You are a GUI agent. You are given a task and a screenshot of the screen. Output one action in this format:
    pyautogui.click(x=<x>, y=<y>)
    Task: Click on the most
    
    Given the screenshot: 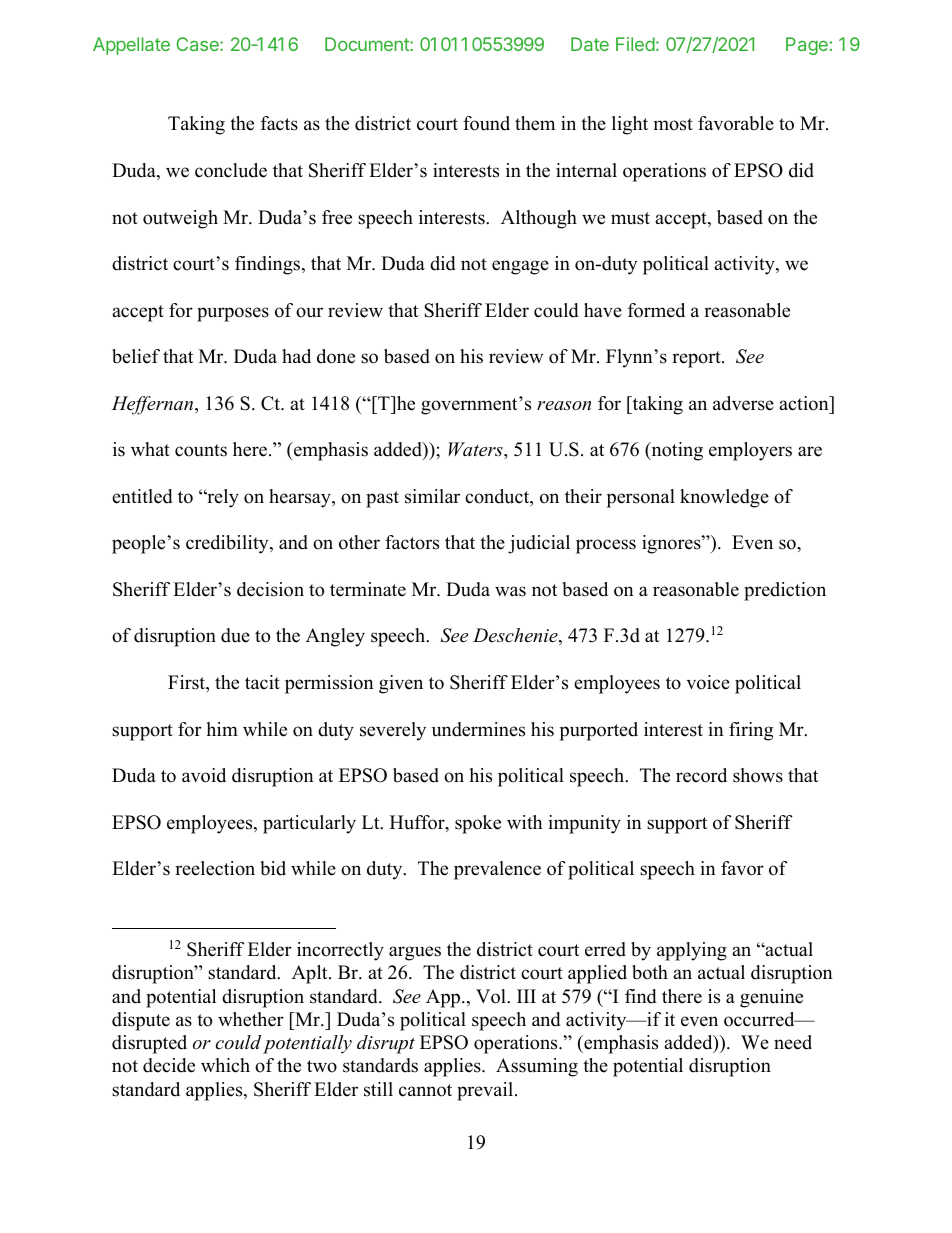 What is the action you would take?
    pyautogui.click(x=673, y=124)
